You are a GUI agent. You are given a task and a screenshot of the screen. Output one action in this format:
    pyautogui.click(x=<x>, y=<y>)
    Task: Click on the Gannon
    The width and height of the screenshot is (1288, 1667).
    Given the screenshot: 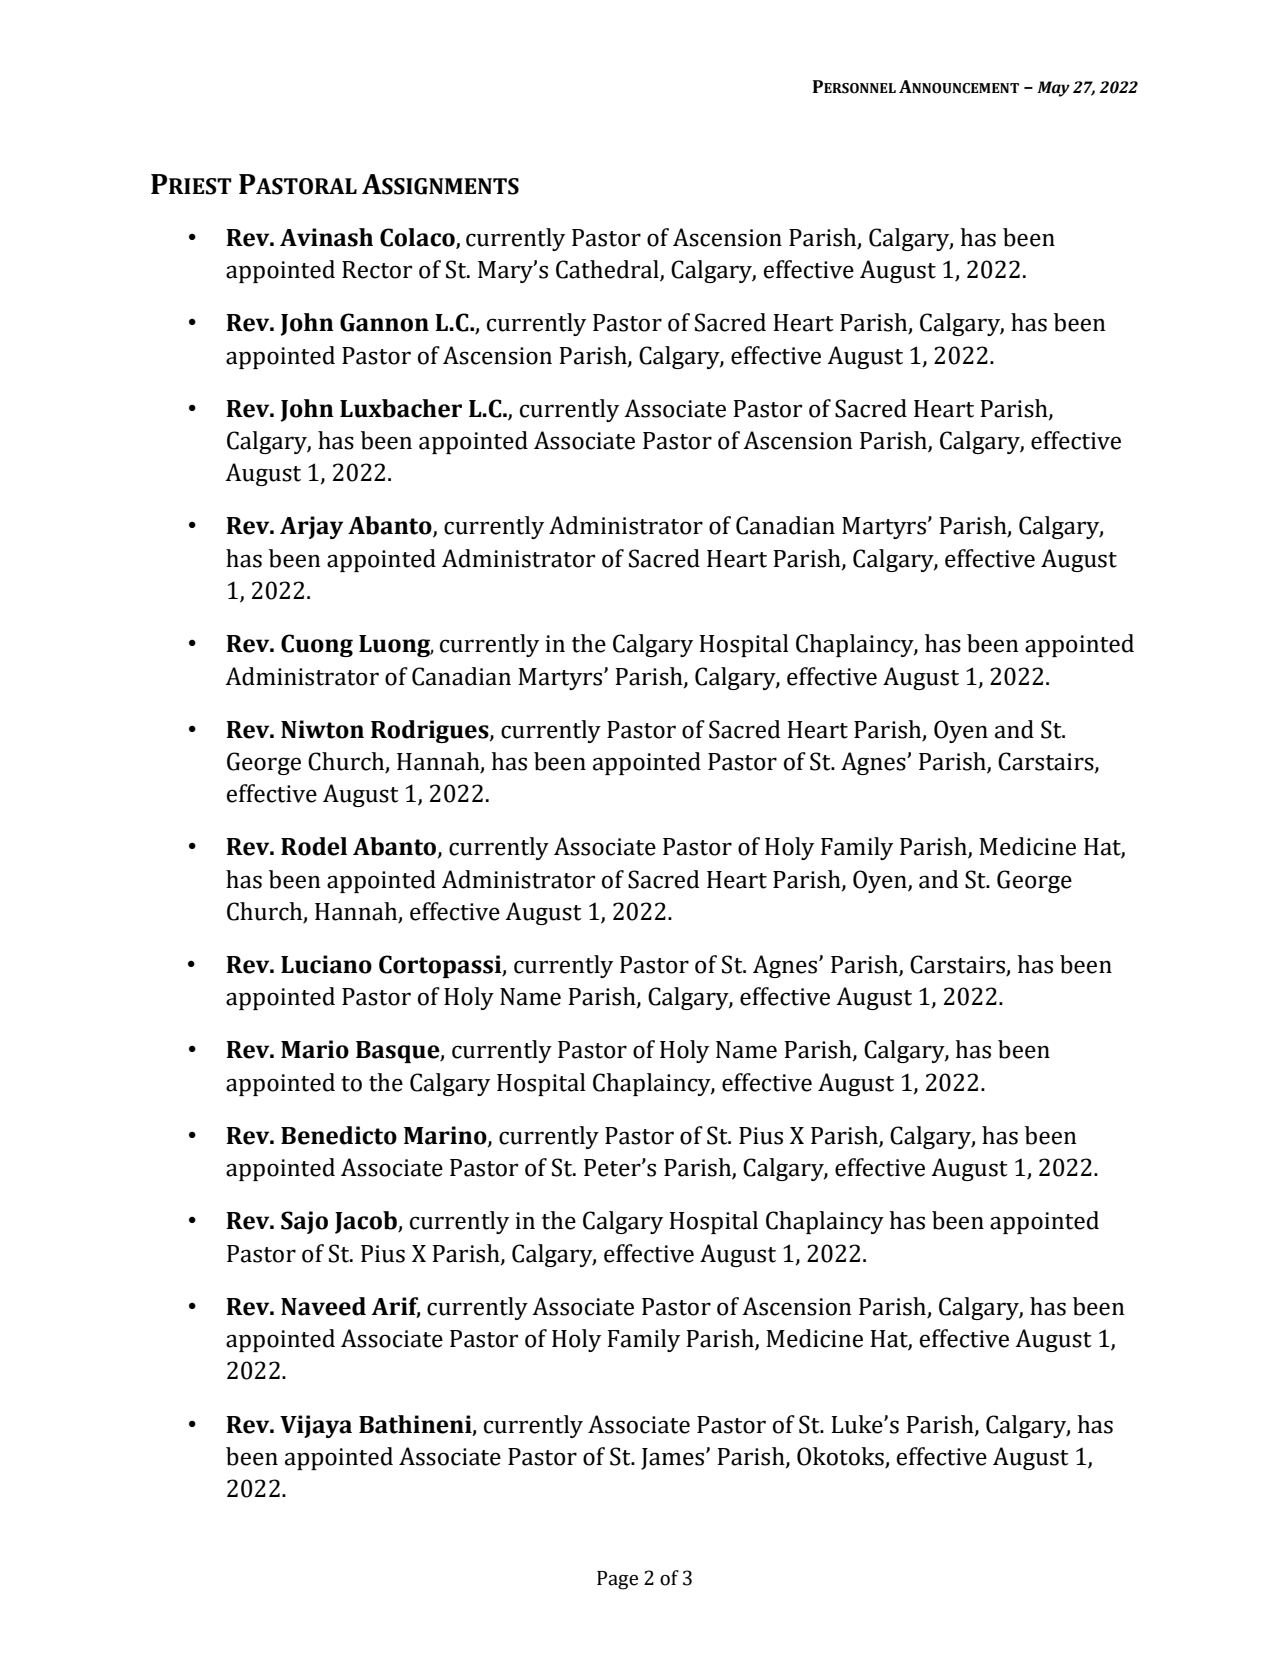 What is the action you would take?
    pyautogui.click(x=384, y=322)
